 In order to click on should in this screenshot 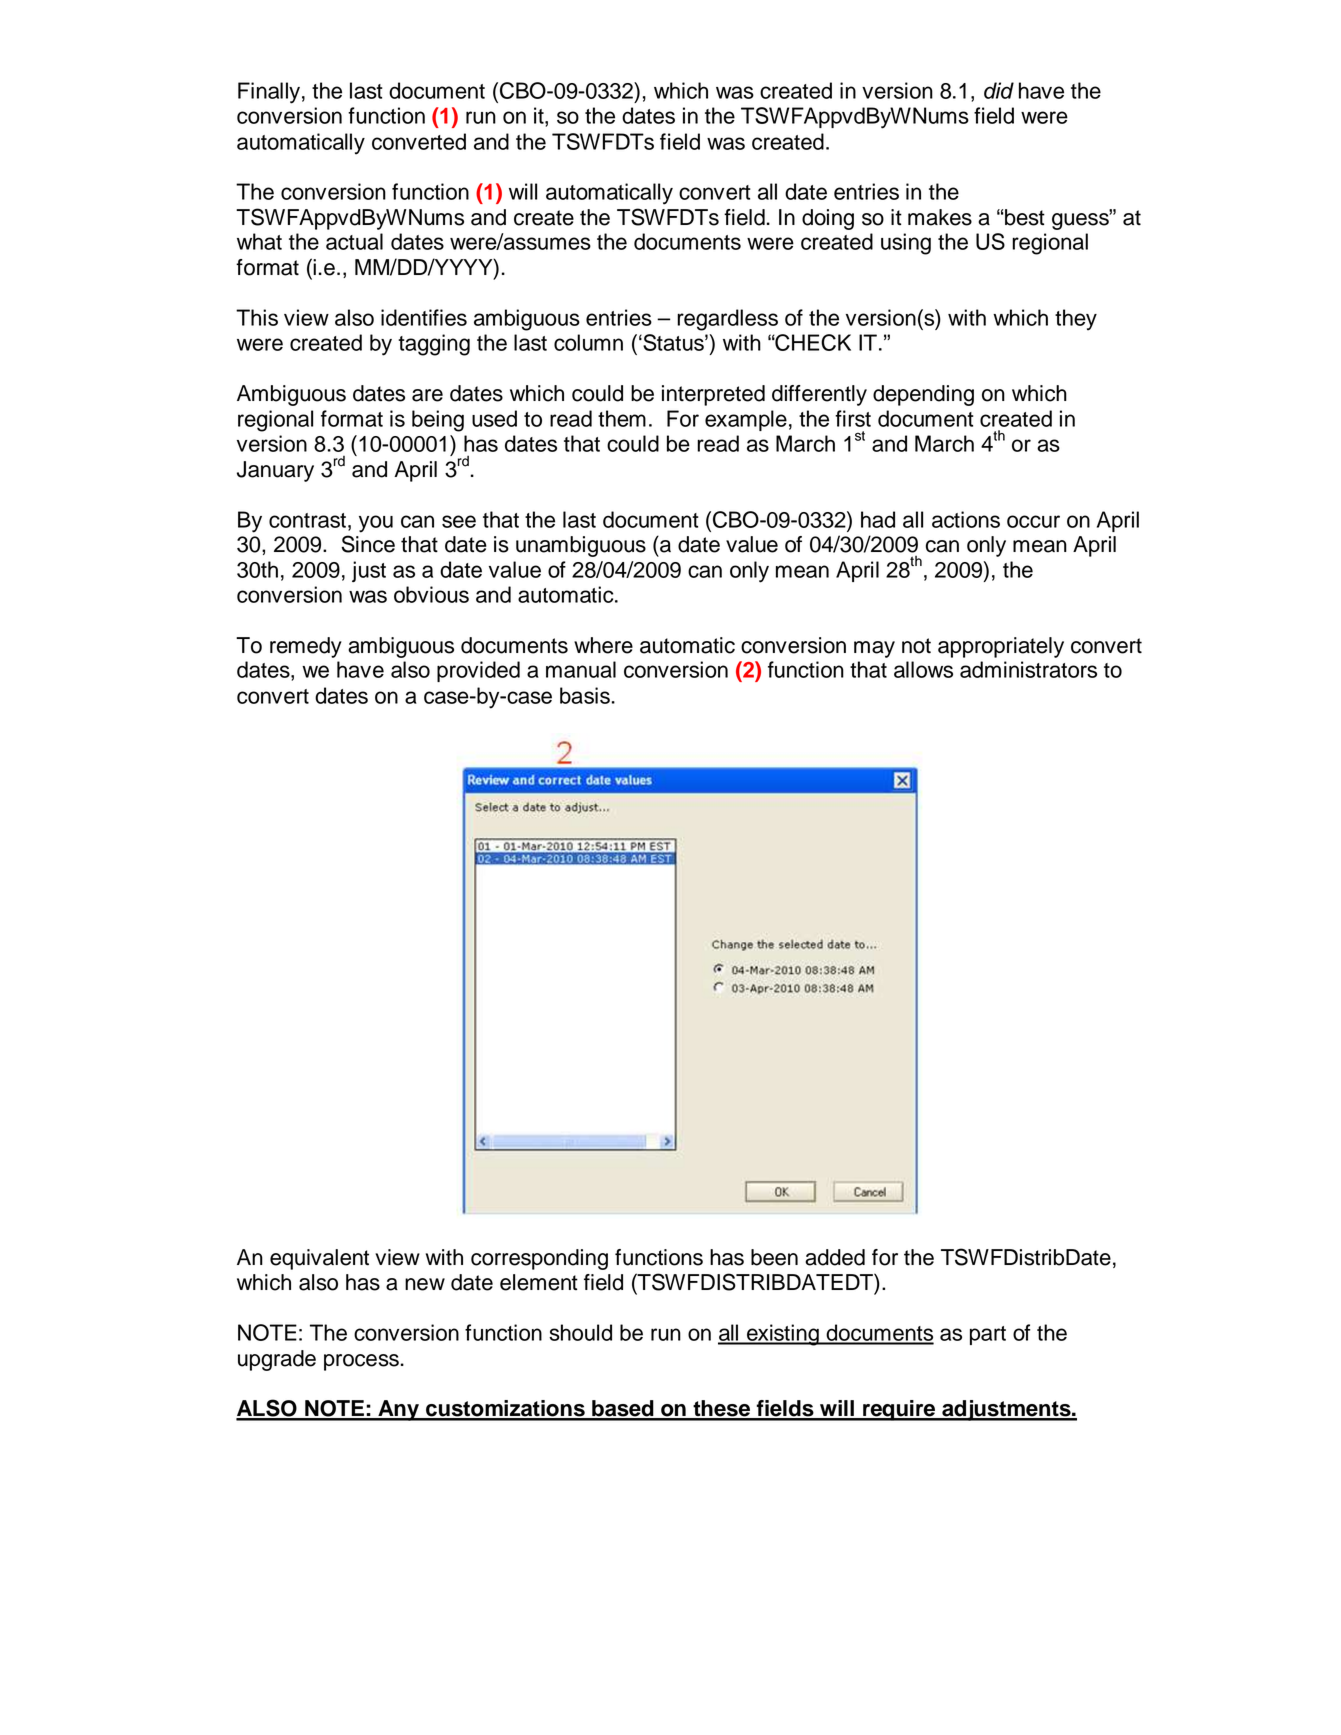, I will do `click(580, 1332)`.
